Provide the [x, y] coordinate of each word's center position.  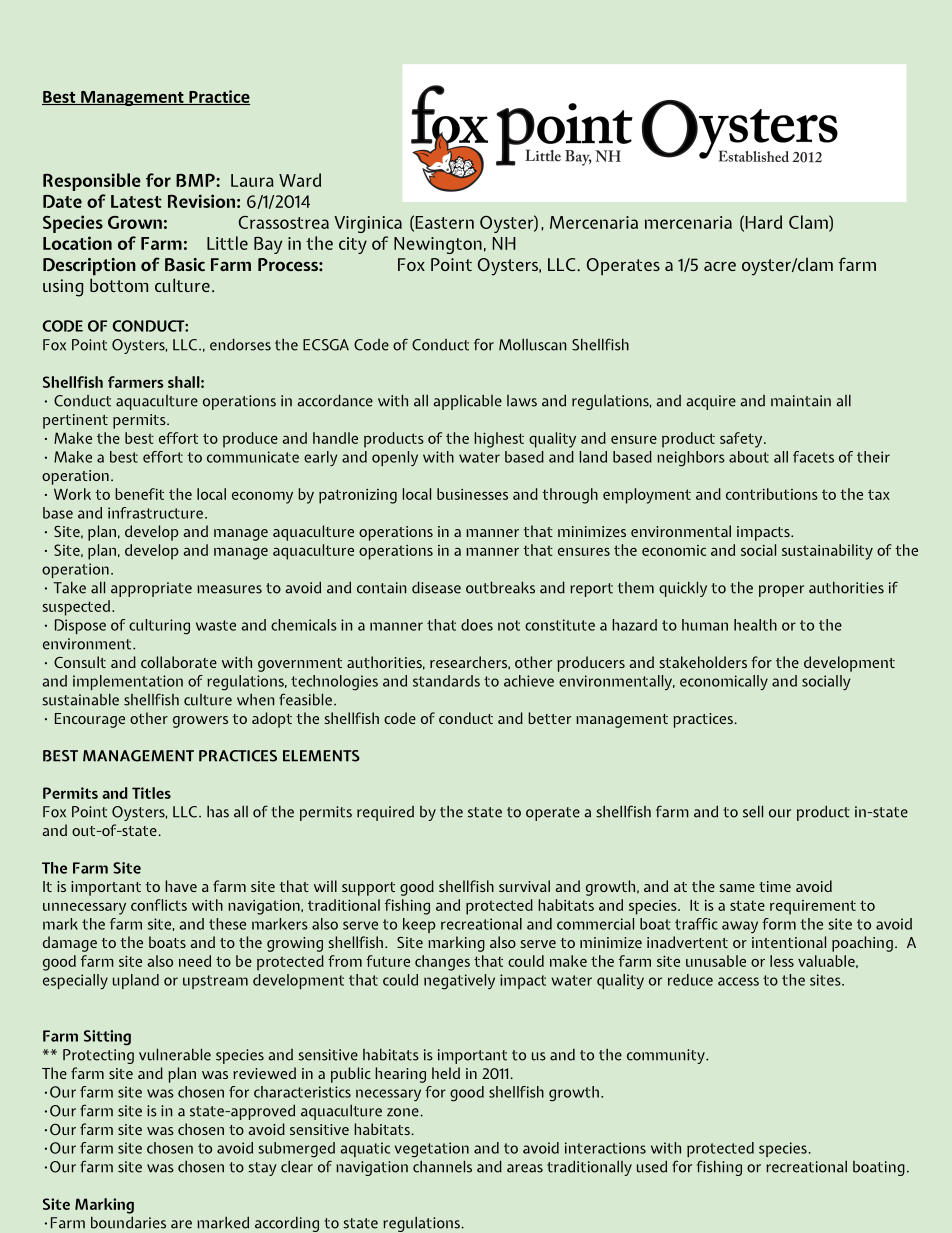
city [353, 245]
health [755, 625]
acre [720, 266]
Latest [136, 201]
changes [442, 963]
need [195, 961]
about [749, 457]
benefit [139, 494]
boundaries [128, 1222]
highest [499, 440]
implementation [128, 682]
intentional [789, 942]
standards [446, 681]
